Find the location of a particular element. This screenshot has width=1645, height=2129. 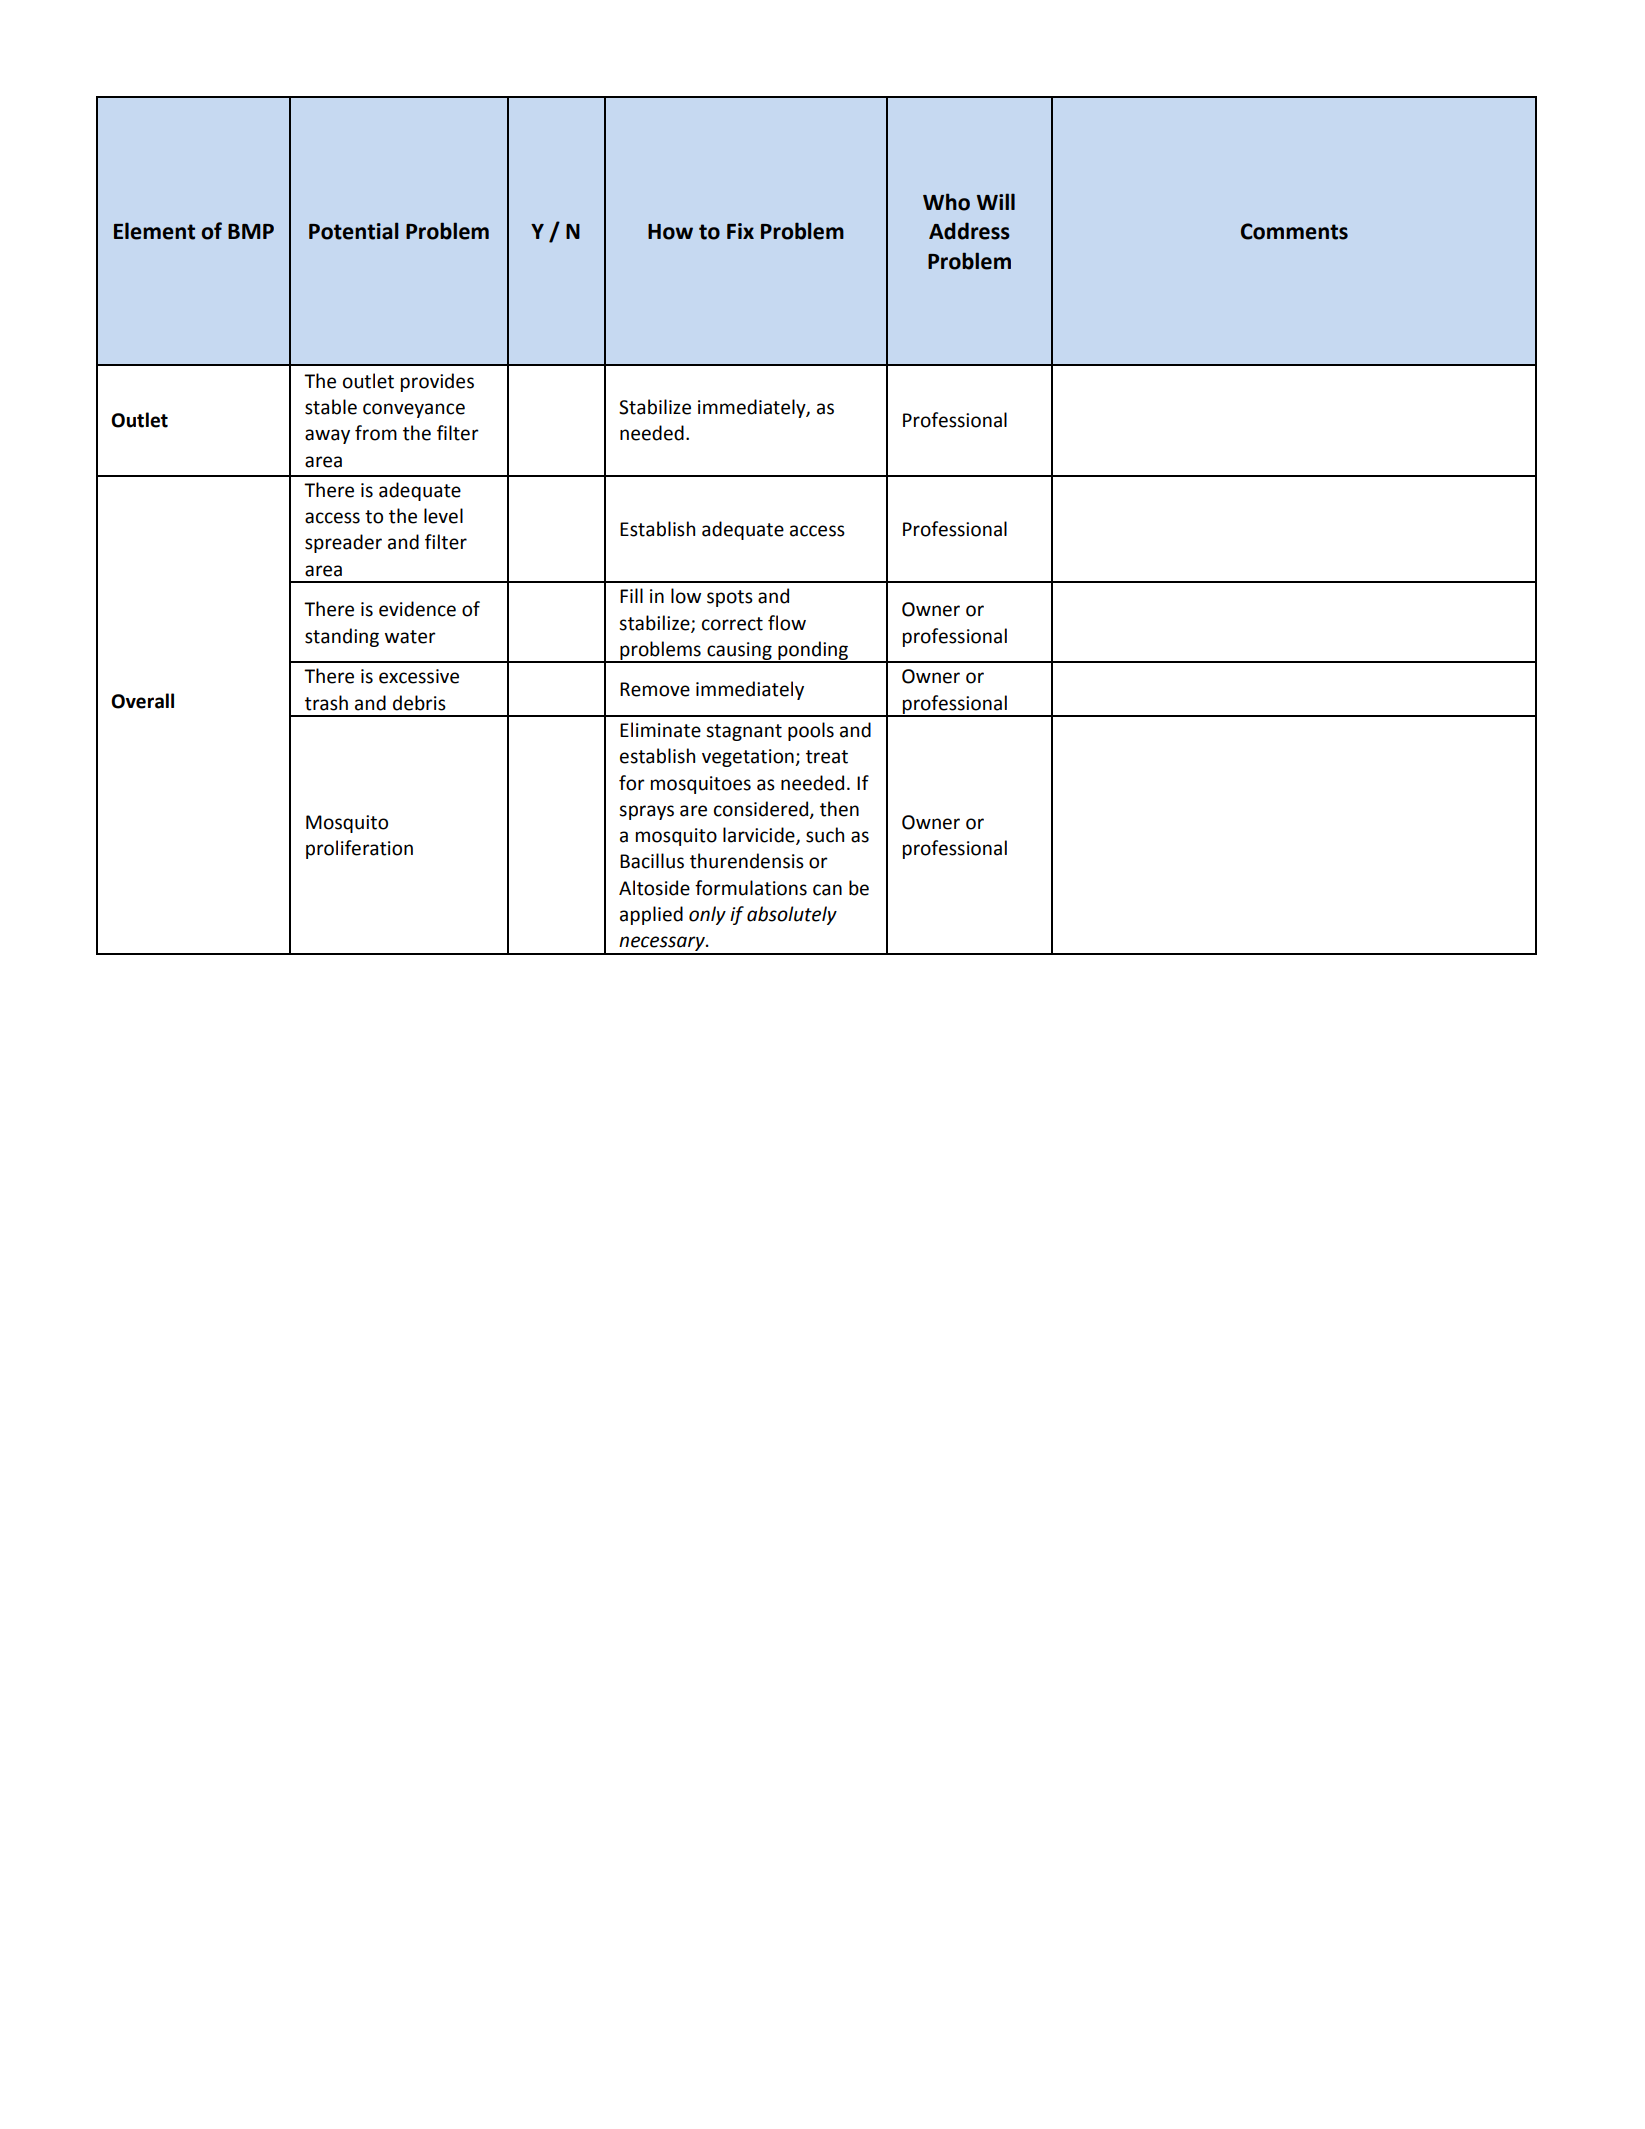

conveyance is located at coordinates (414, 410).
